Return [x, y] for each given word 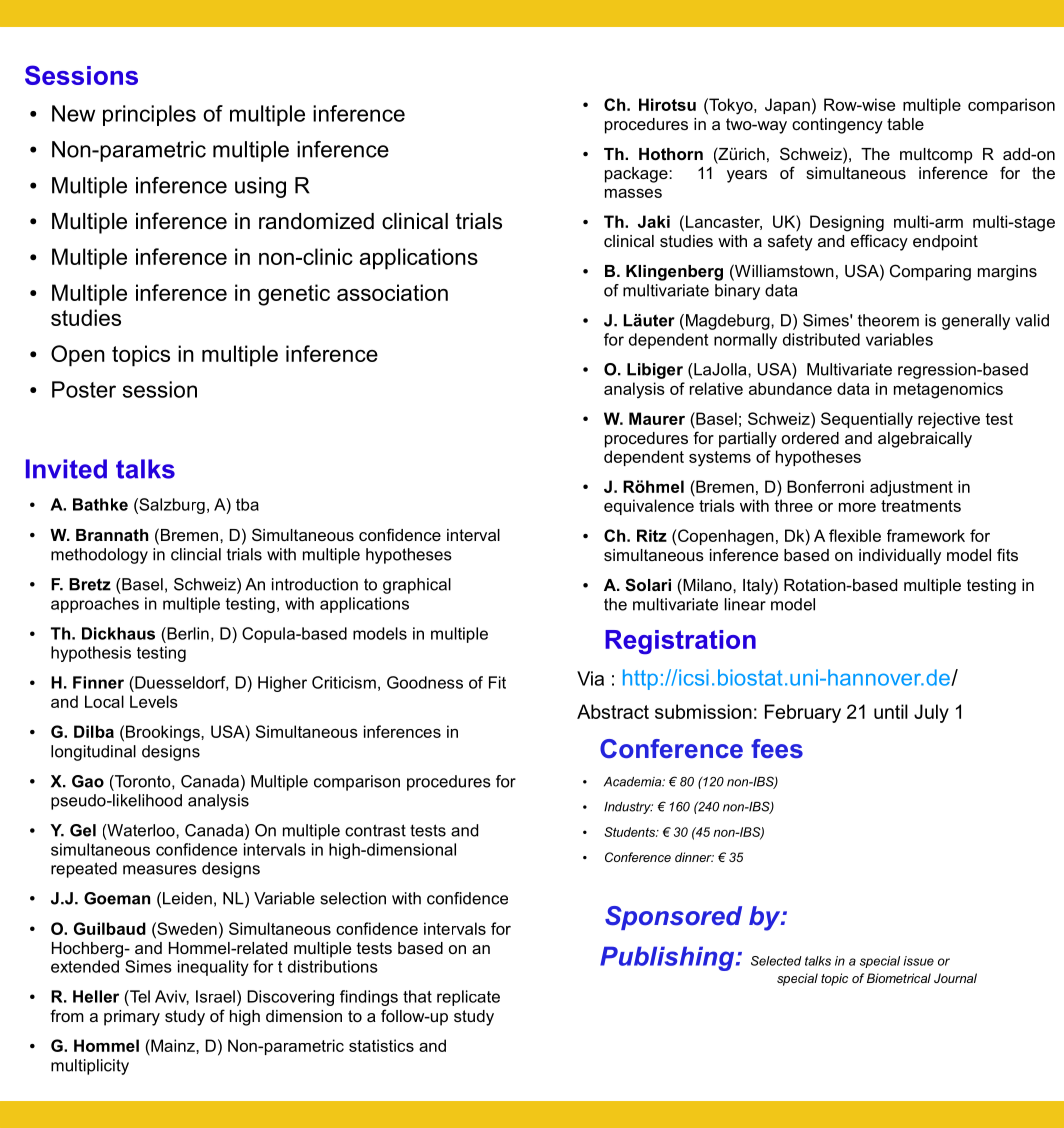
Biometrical [899, 978]
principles [149, 115]
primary [132, 1018]
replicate [468, 998]
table [905, 124]
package [637, 175]
